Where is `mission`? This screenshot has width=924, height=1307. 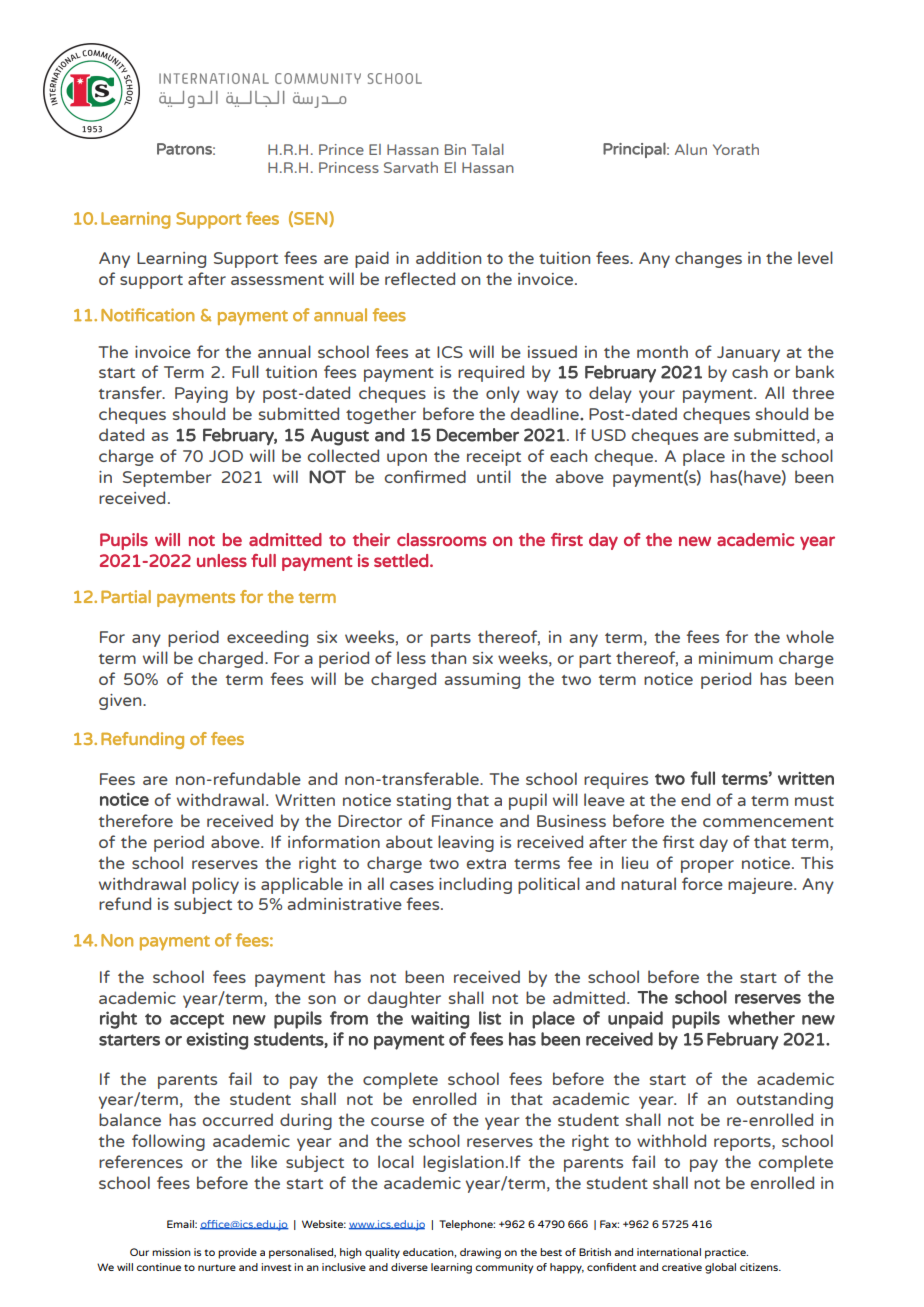
mission is located at coordinates (171, 1252).
